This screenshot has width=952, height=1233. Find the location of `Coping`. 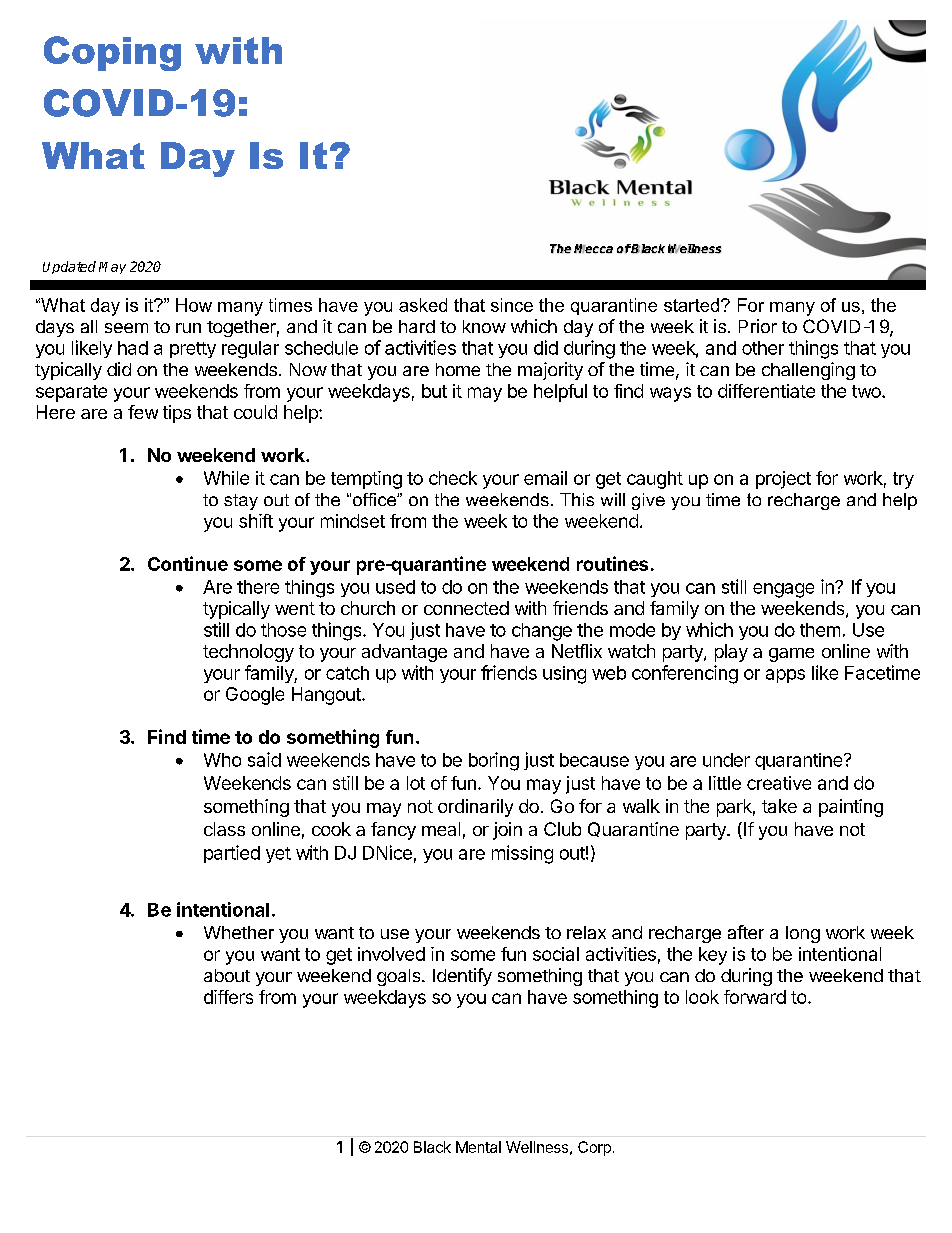

Coping is located at coordinates (112, 53).
